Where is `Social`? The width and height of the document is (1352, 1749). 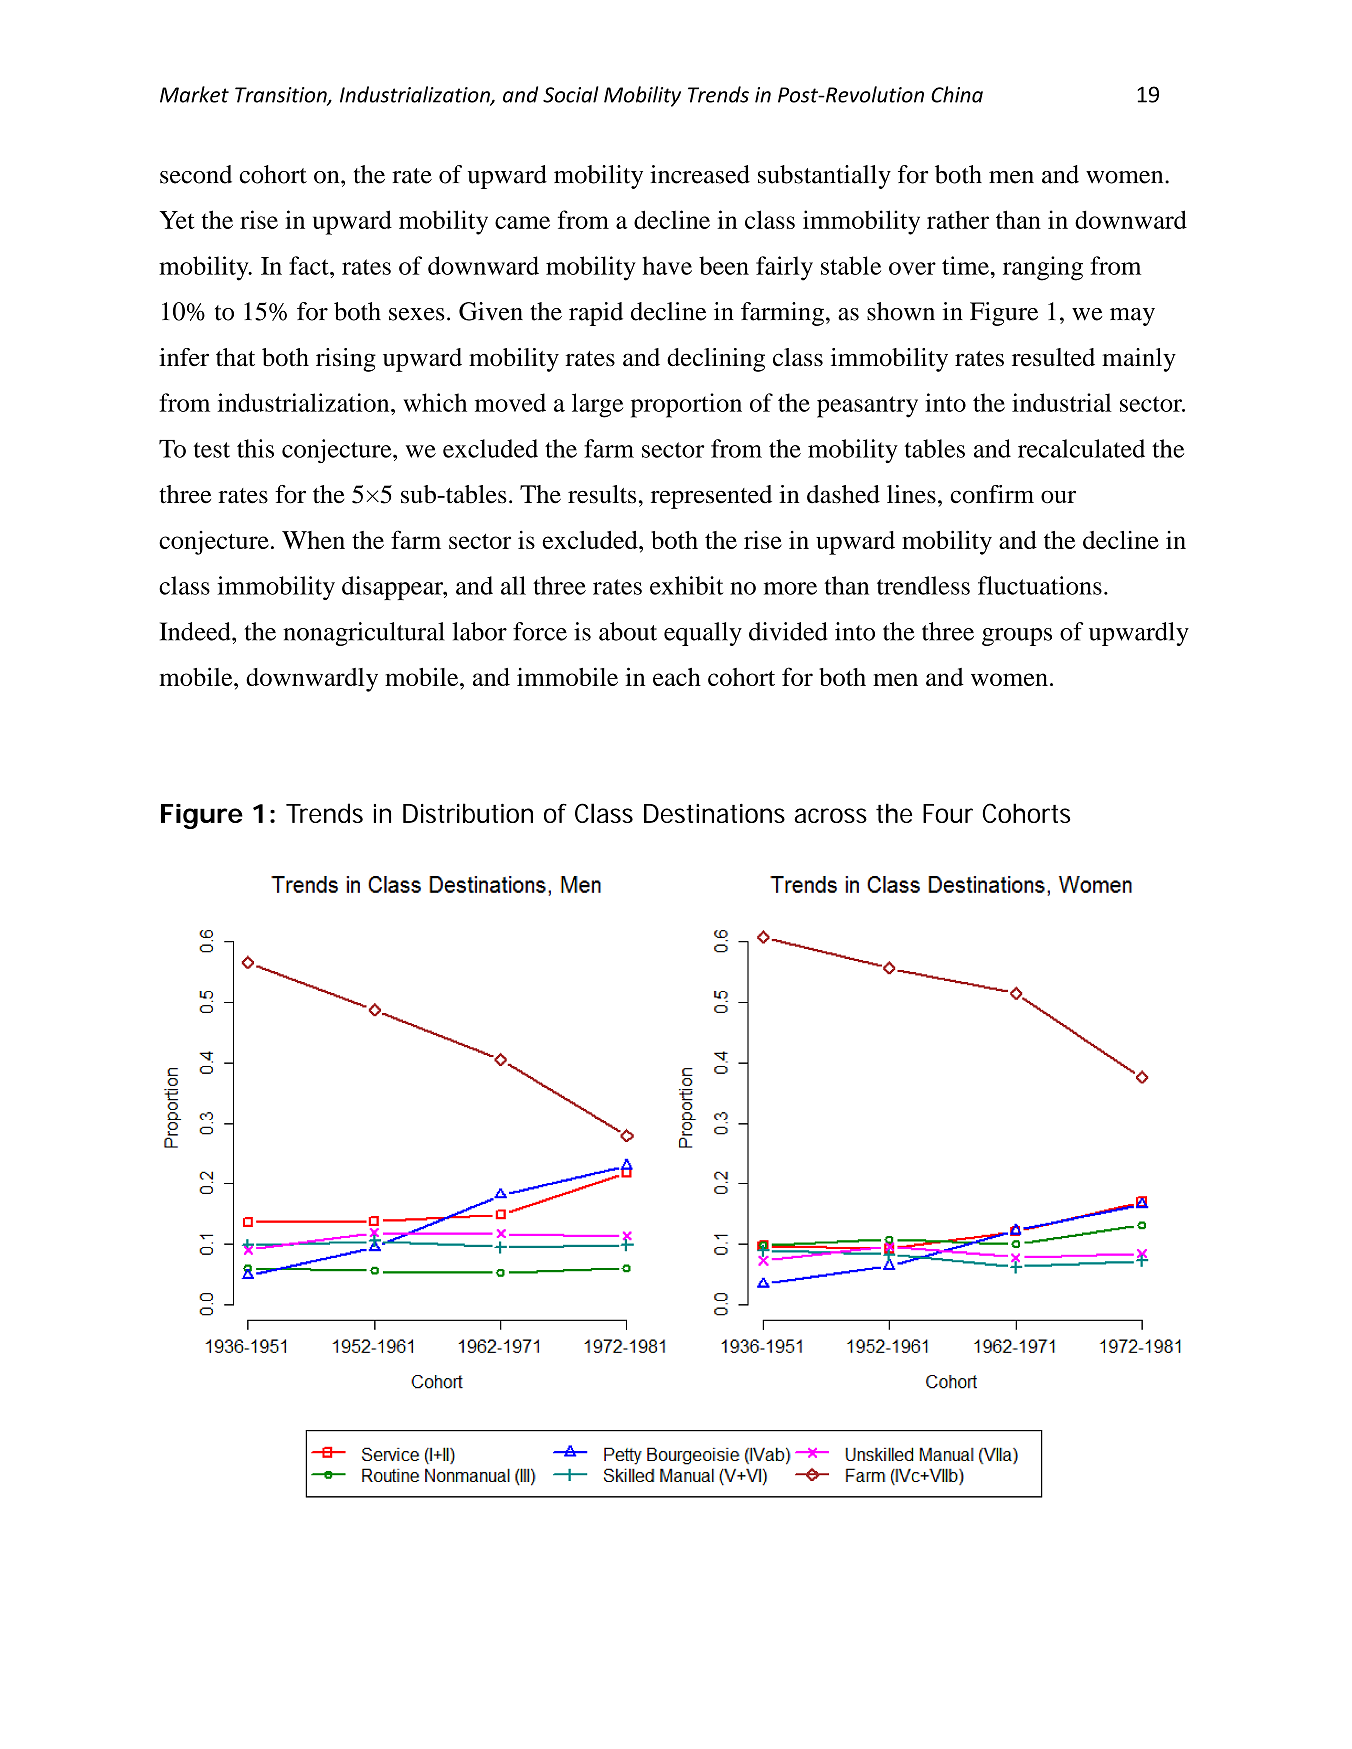
Social is located at coordinates (571, 94).
